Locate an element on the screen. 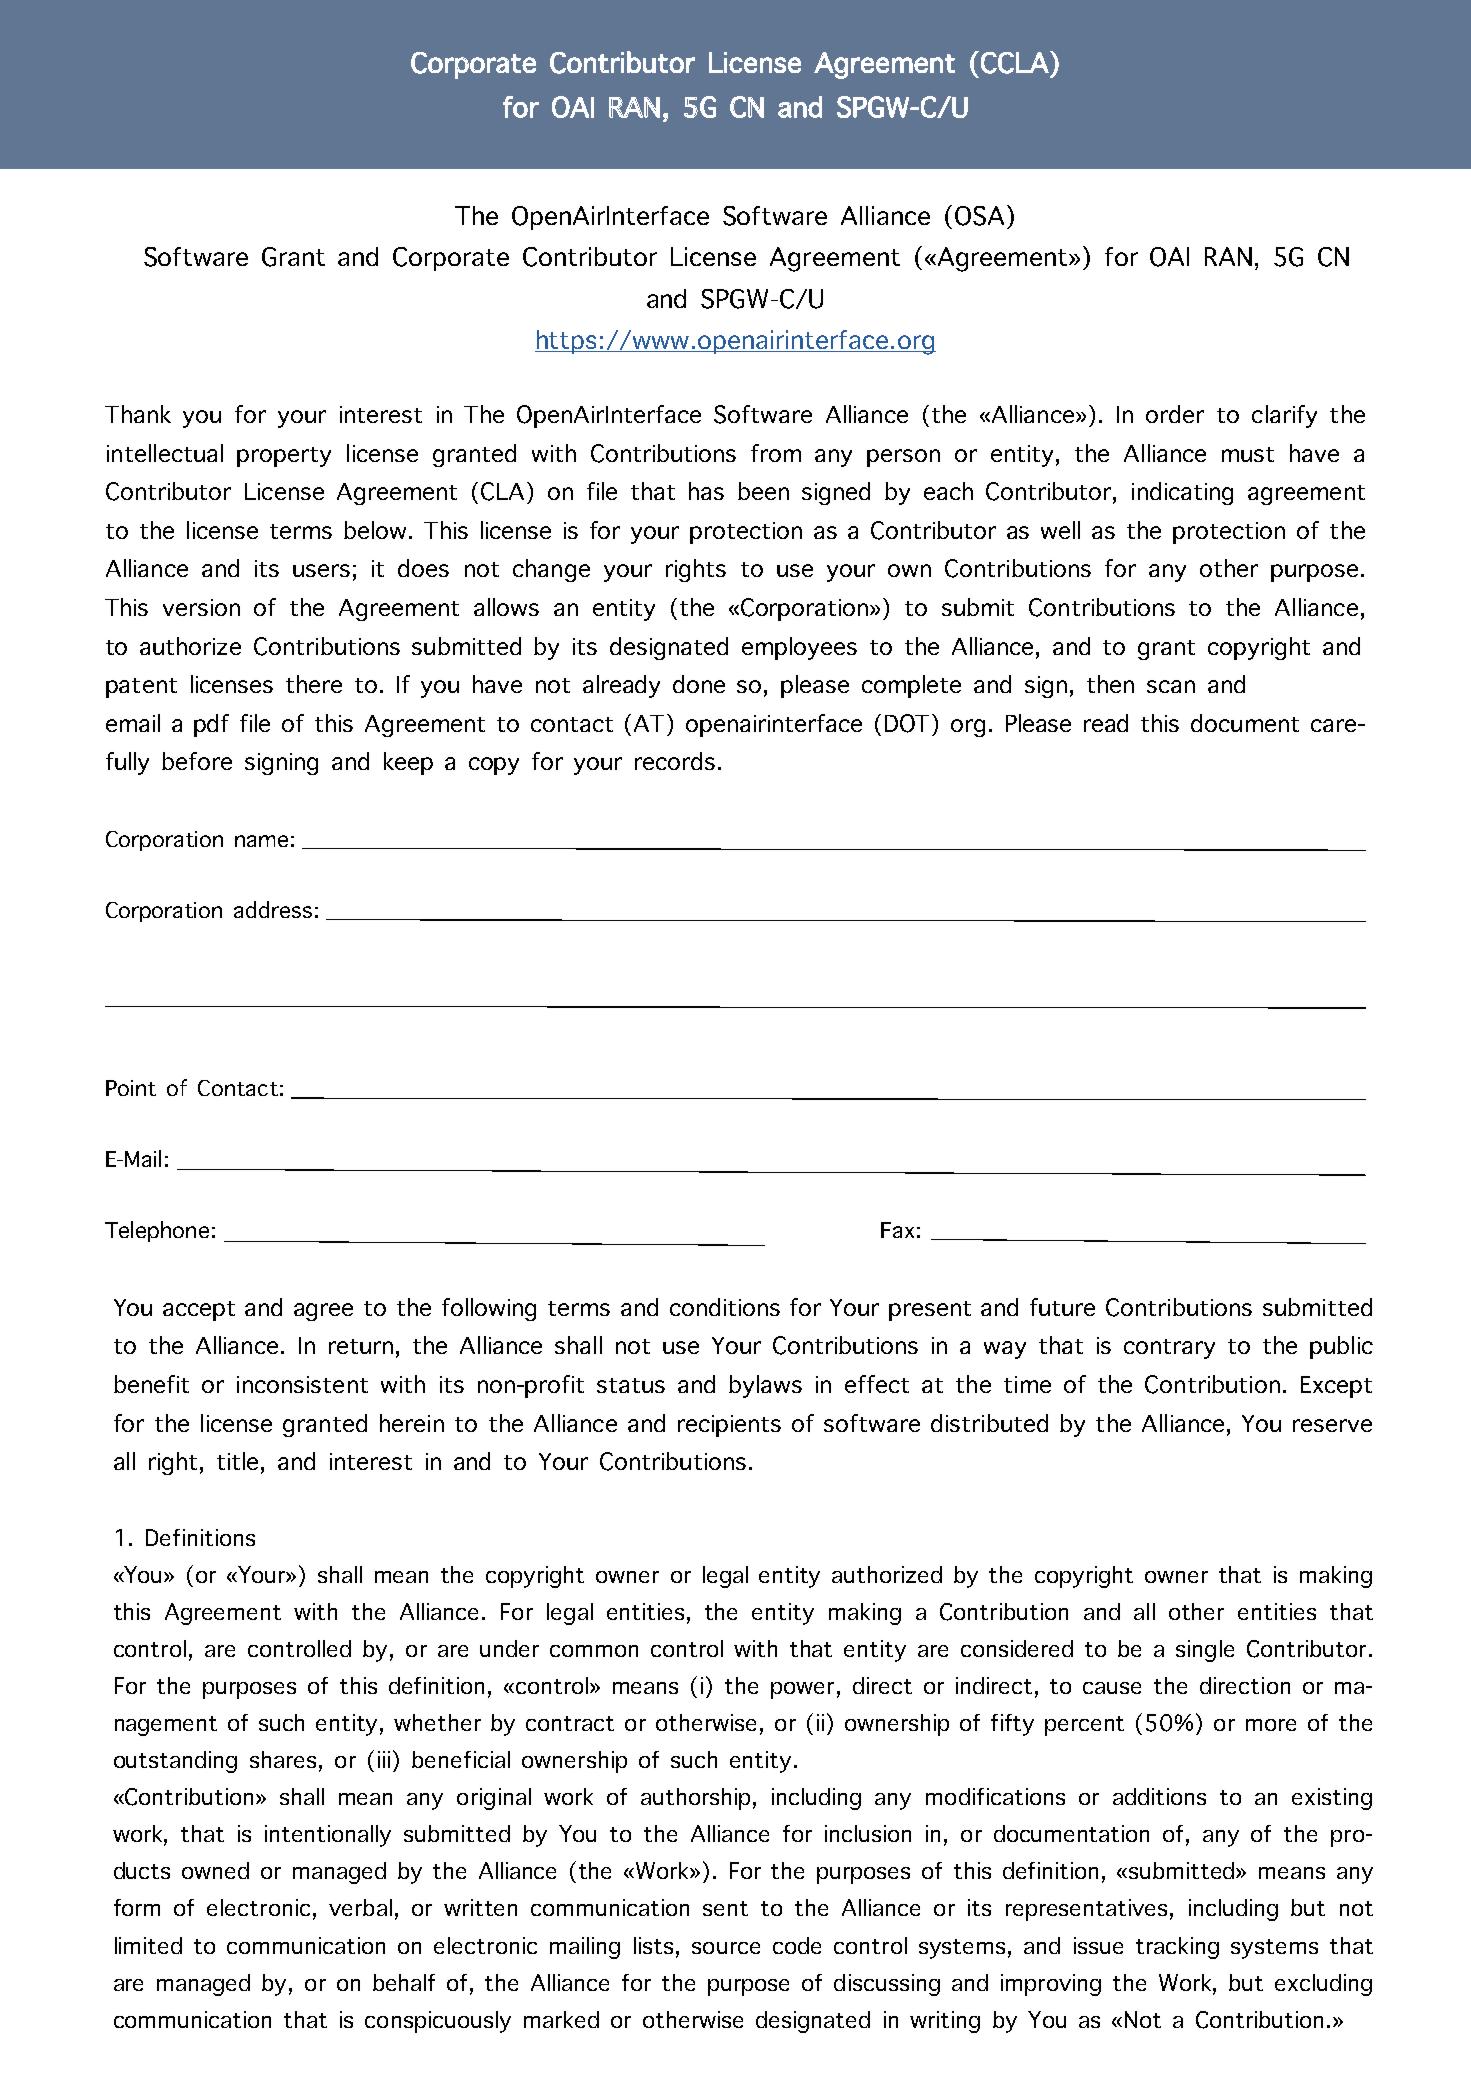 The image size is (1471, 2081). Fax is located at coordinates (897, 1230).
